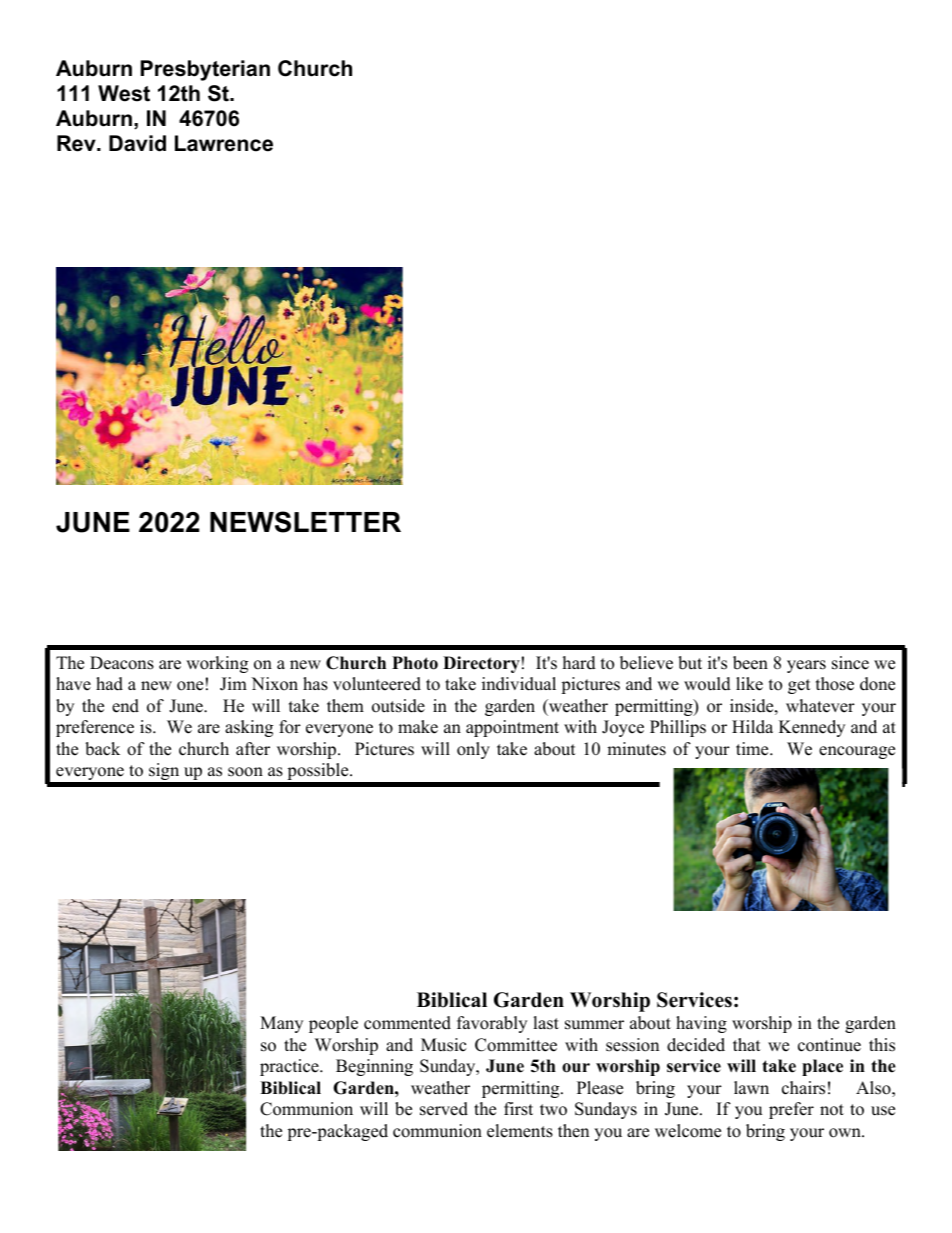 Image resolution: width=952 pixels, height=1233 pixels. I want to click on Directory, so click(481, 664).
